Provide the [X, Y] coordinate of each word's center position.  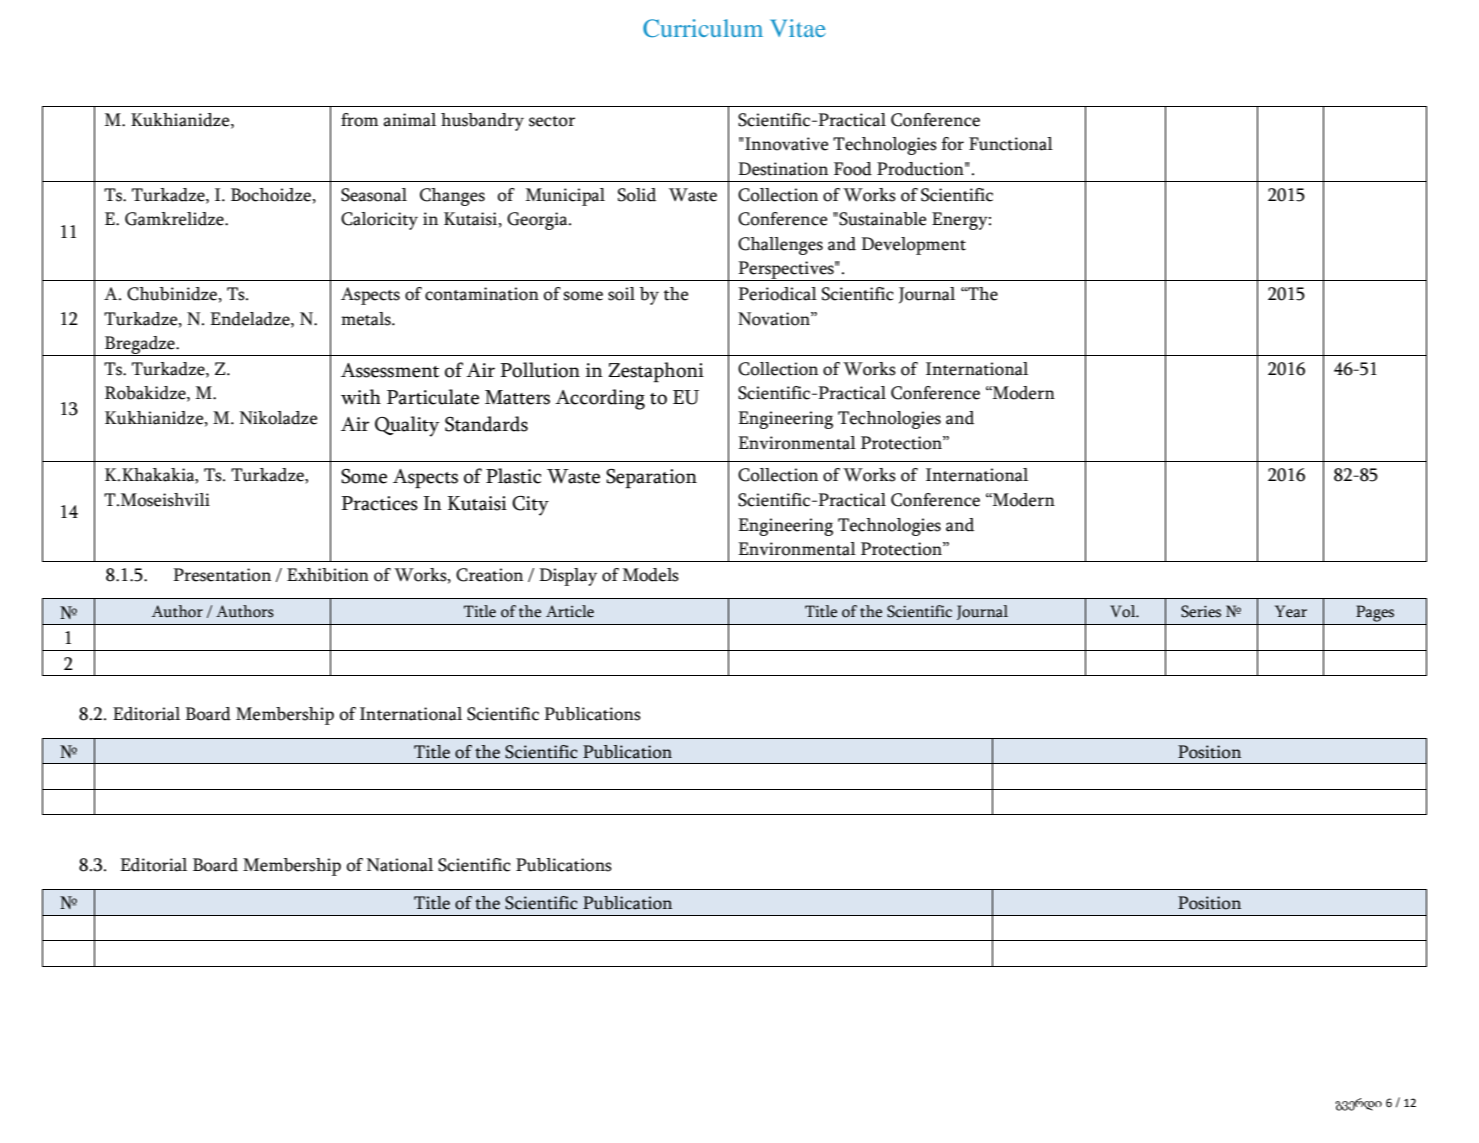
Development [913, 246]
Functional [1011, 144]
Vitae [798, 28]
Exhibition [328, 575]
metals [367, 319]
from [360, 120]
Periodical [777, 294]
